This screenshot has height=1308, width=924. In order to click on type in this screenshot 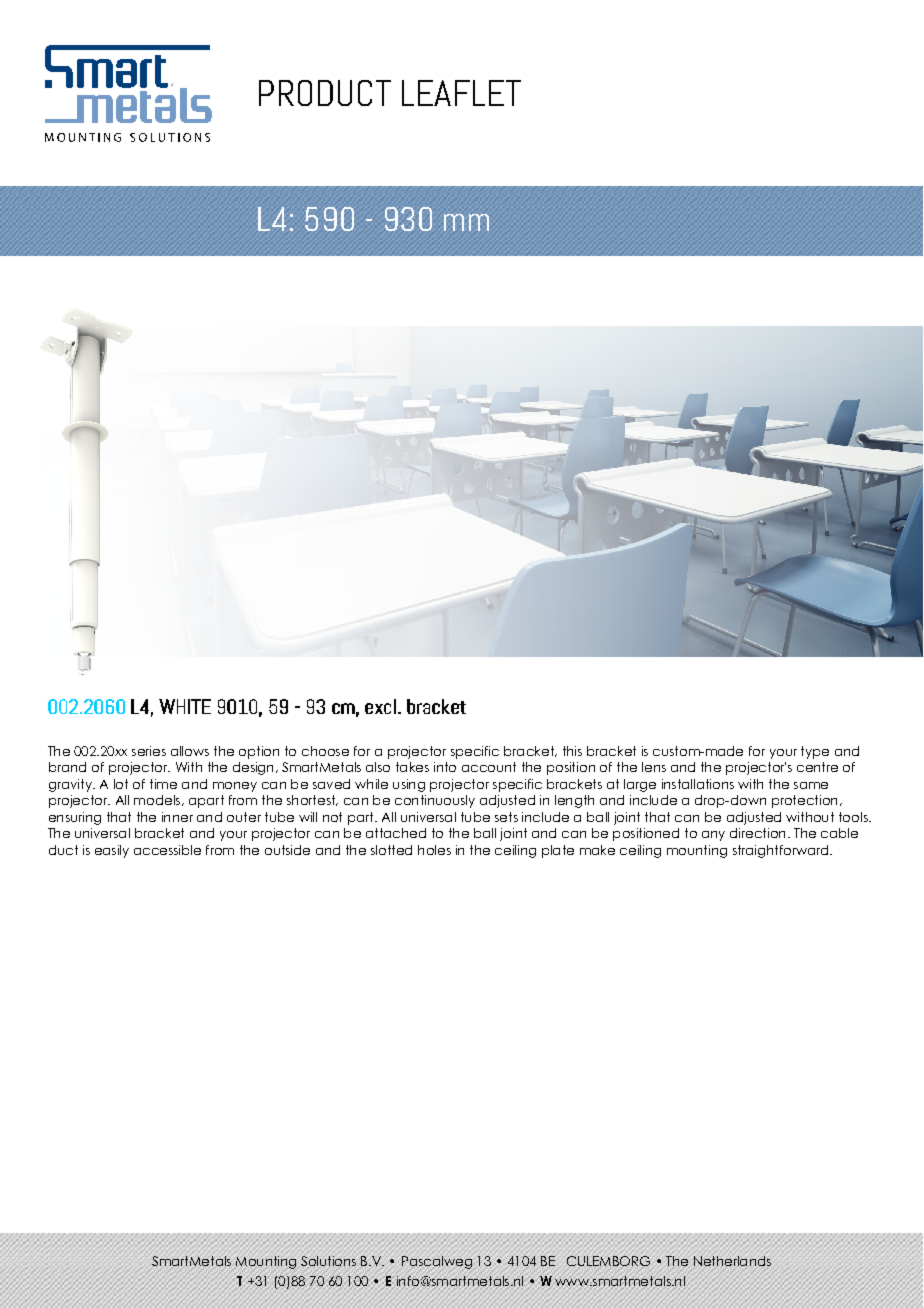, I will do `click(815, 752)`.
